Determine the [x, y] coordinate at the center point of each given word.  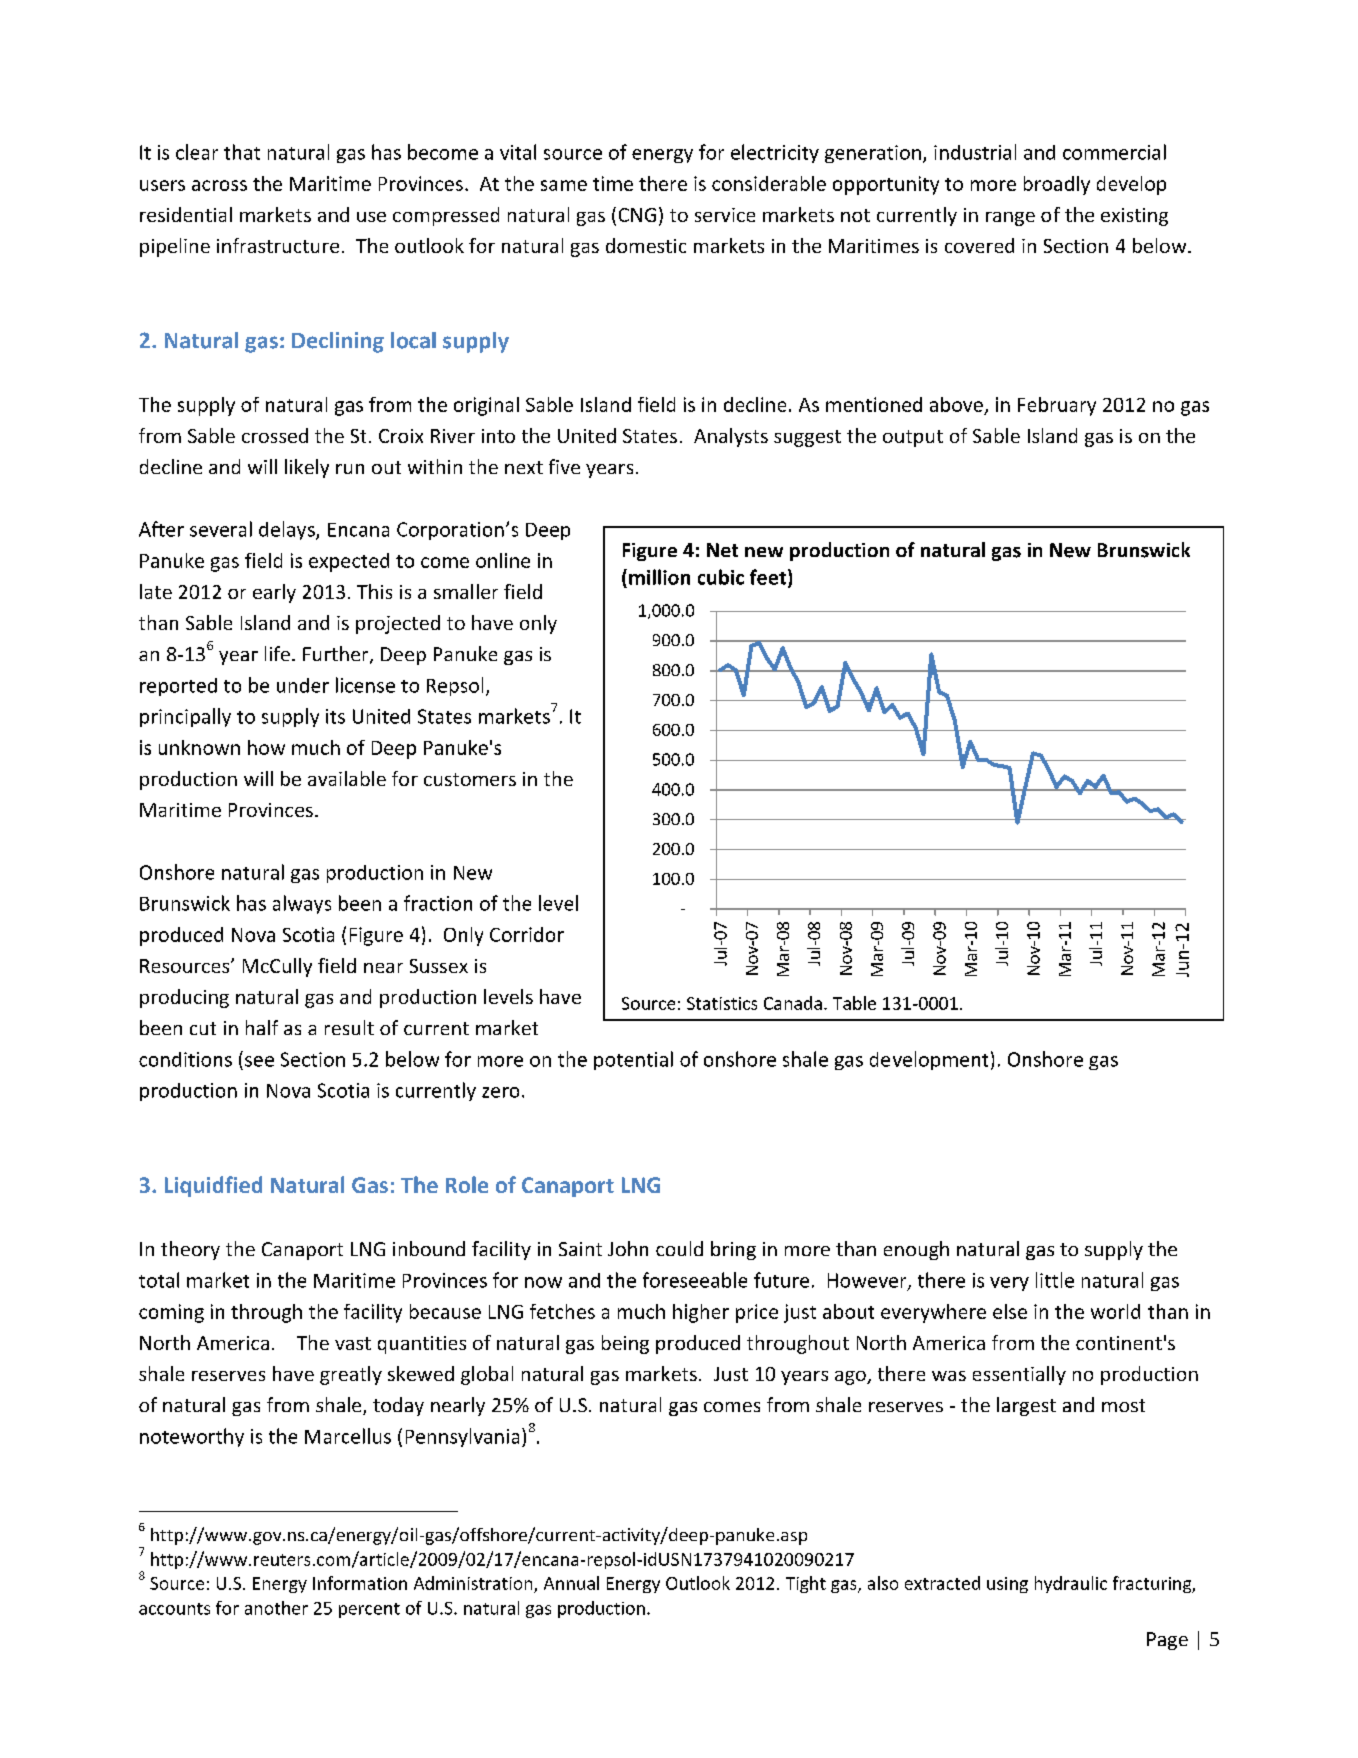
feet [768, 577]
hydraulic [1071, 1584]
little [1055, 1280]
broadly [1057, 185]
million [659, 577]
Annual [571, 1583]
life [277, 653]
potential [633, 1060]
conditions [185, 1059]
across [219, 185]
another [276, 1608]
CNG [637, 215]
